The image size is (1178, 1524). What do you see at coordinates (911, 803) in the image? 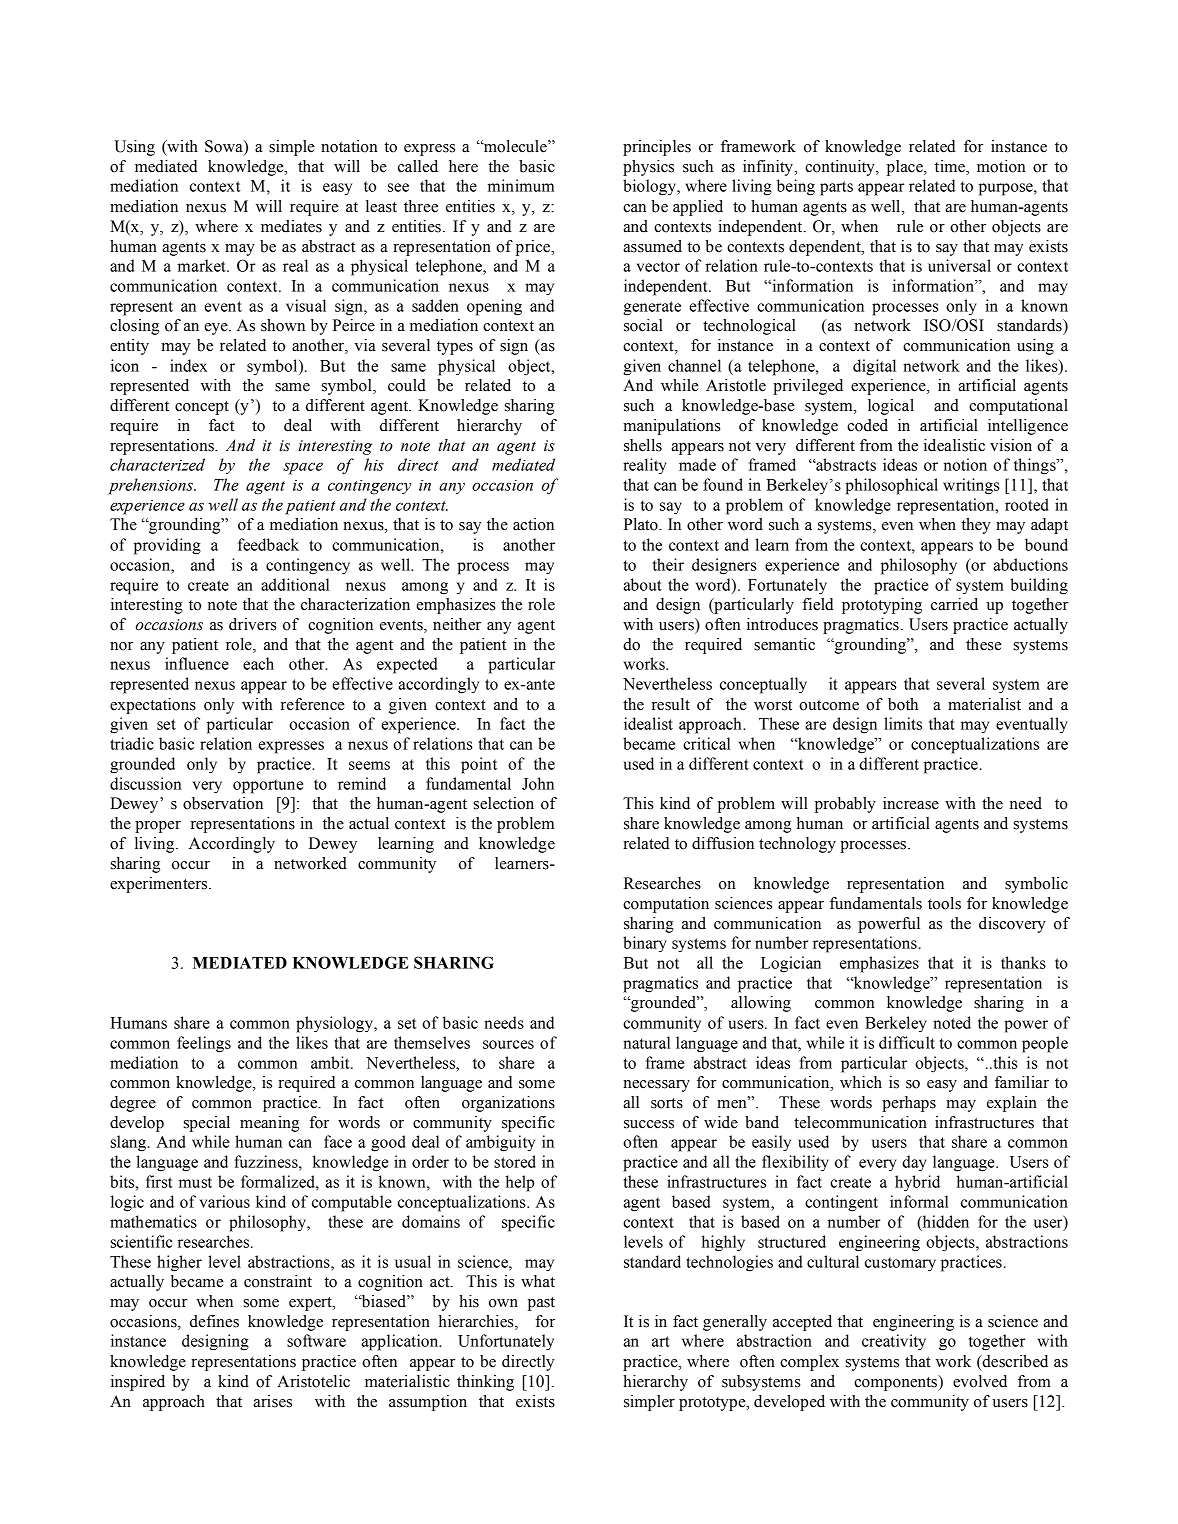
I see `increase` at bounding box center [911, 803].
